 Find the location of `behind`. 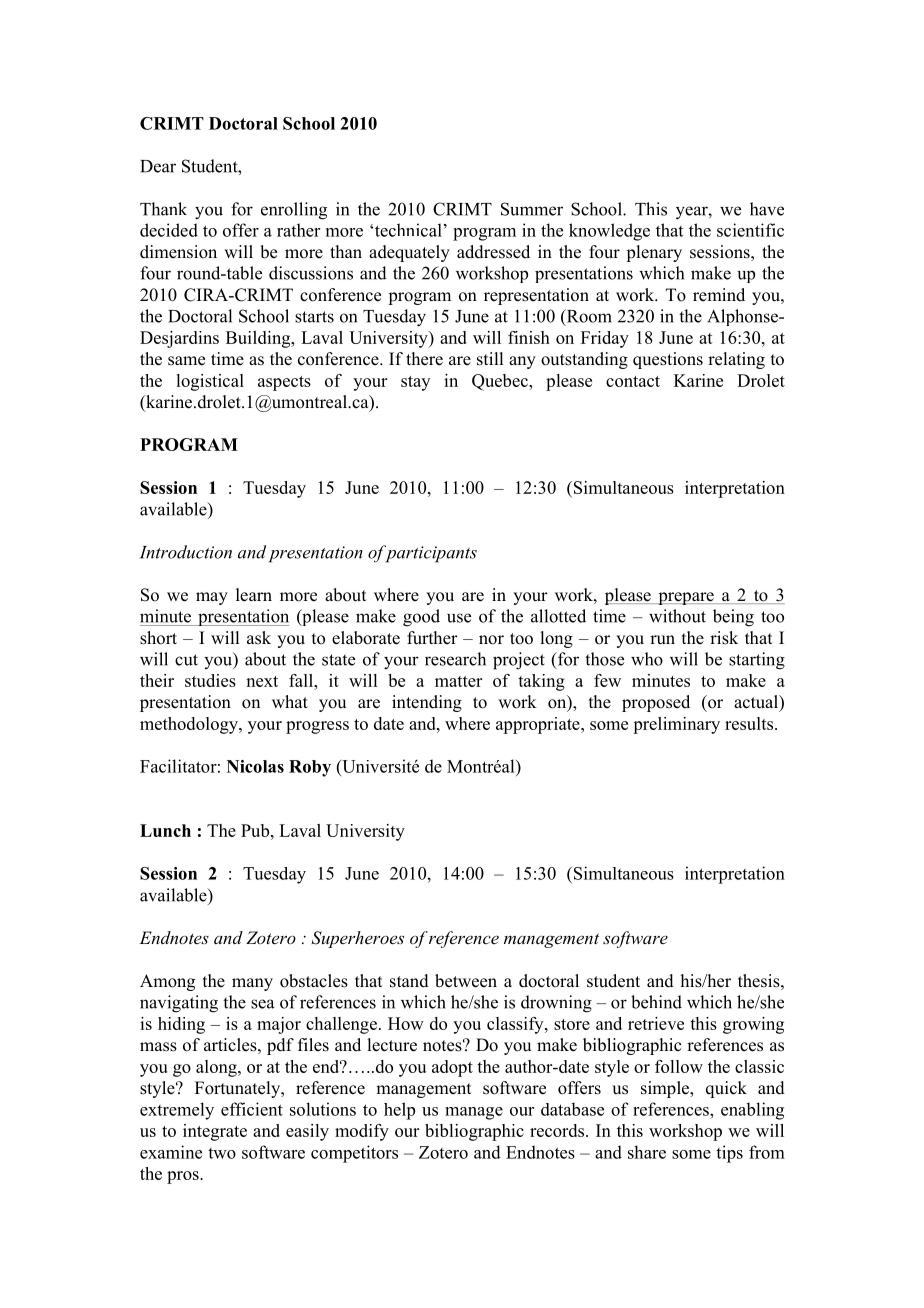

behind is located at coordinates (656, 1002).
